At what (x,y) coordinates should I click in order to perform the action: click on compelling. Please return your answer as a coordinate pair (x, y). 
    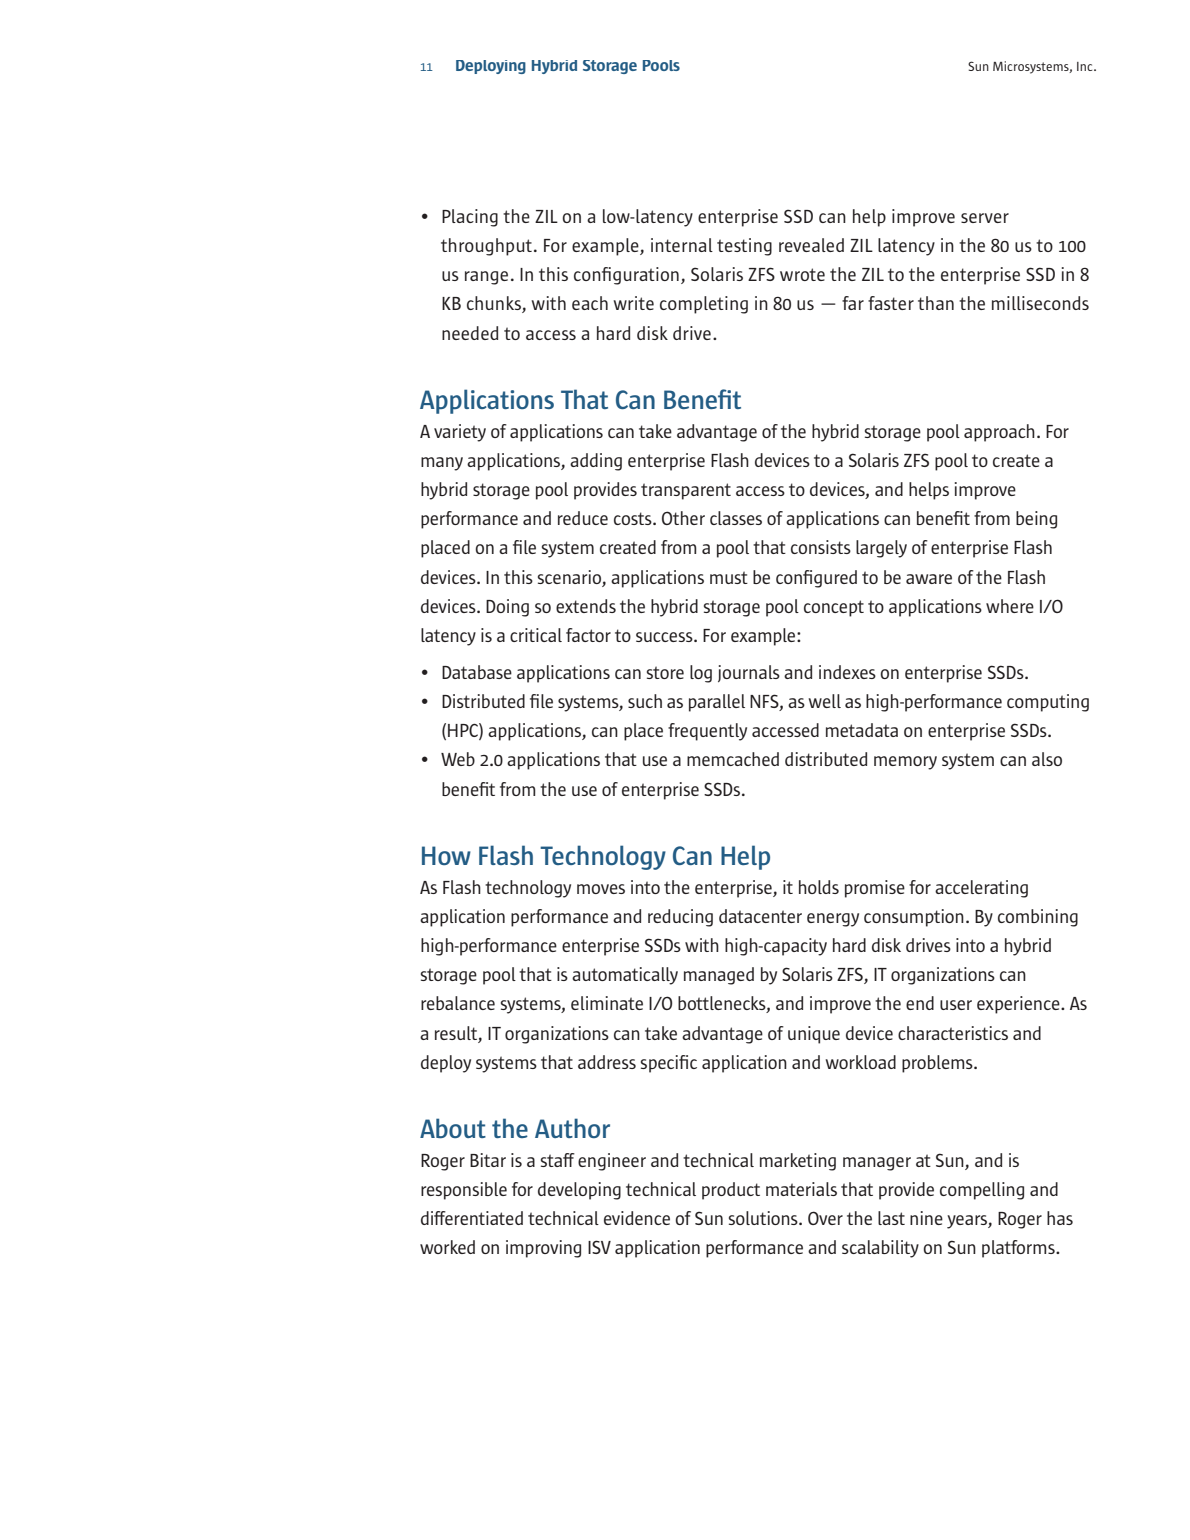
    Looking at the image, I should click on (982, 1191).
